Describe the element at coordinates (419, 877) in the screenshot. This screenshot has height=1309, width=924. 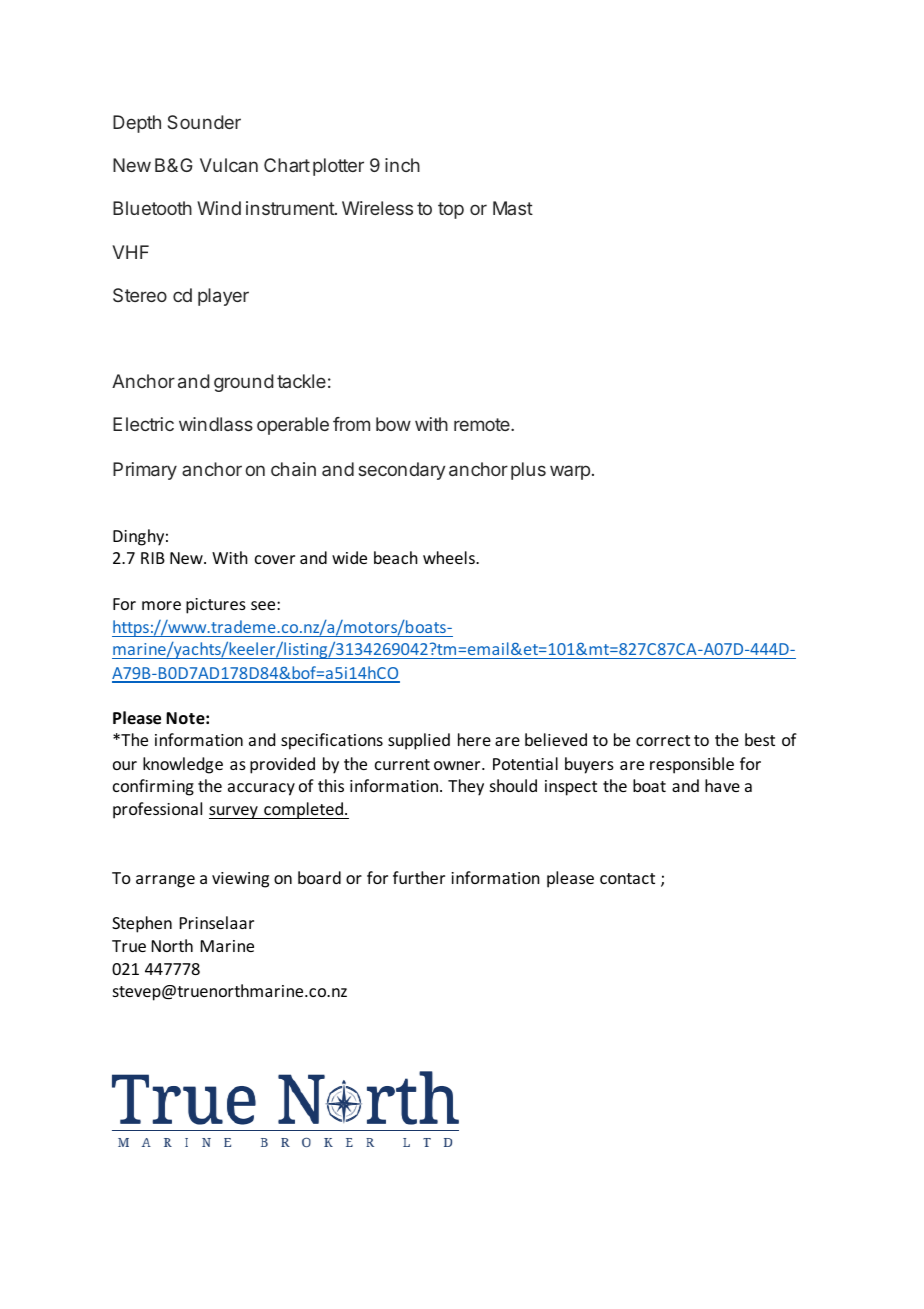
I see `further` at that location.
